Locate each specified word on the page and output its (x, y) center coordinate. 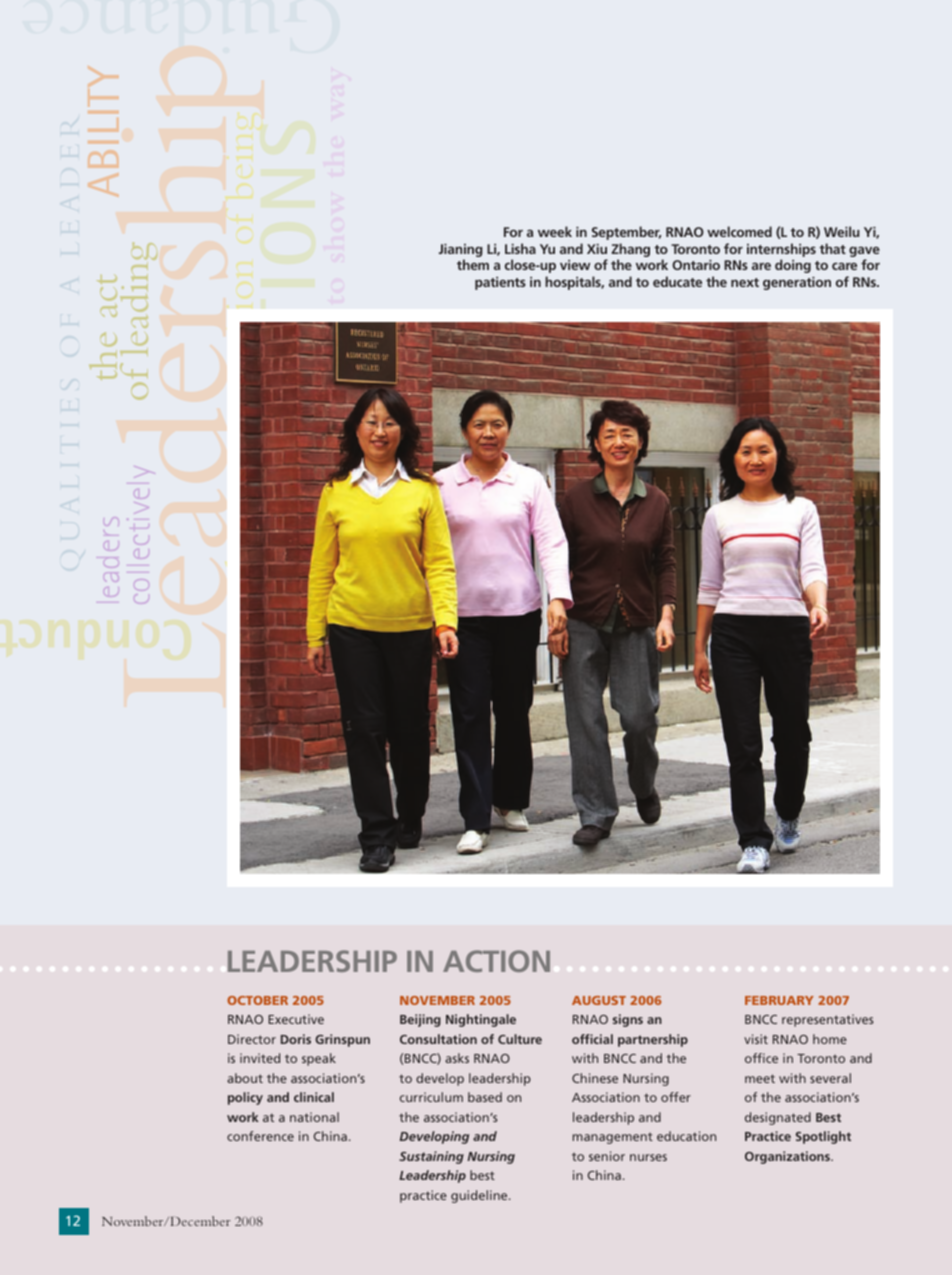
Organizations (788, 1157)
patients (500, 283)
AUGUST (599, 1000)
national (314, 1117)
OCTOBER (257, 1000)
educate (677, 281)
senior (607, 1156)
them (473, 264)
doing (793, 266)
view (575, 265)
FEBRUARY (779, 1000)
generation (797, 283)
